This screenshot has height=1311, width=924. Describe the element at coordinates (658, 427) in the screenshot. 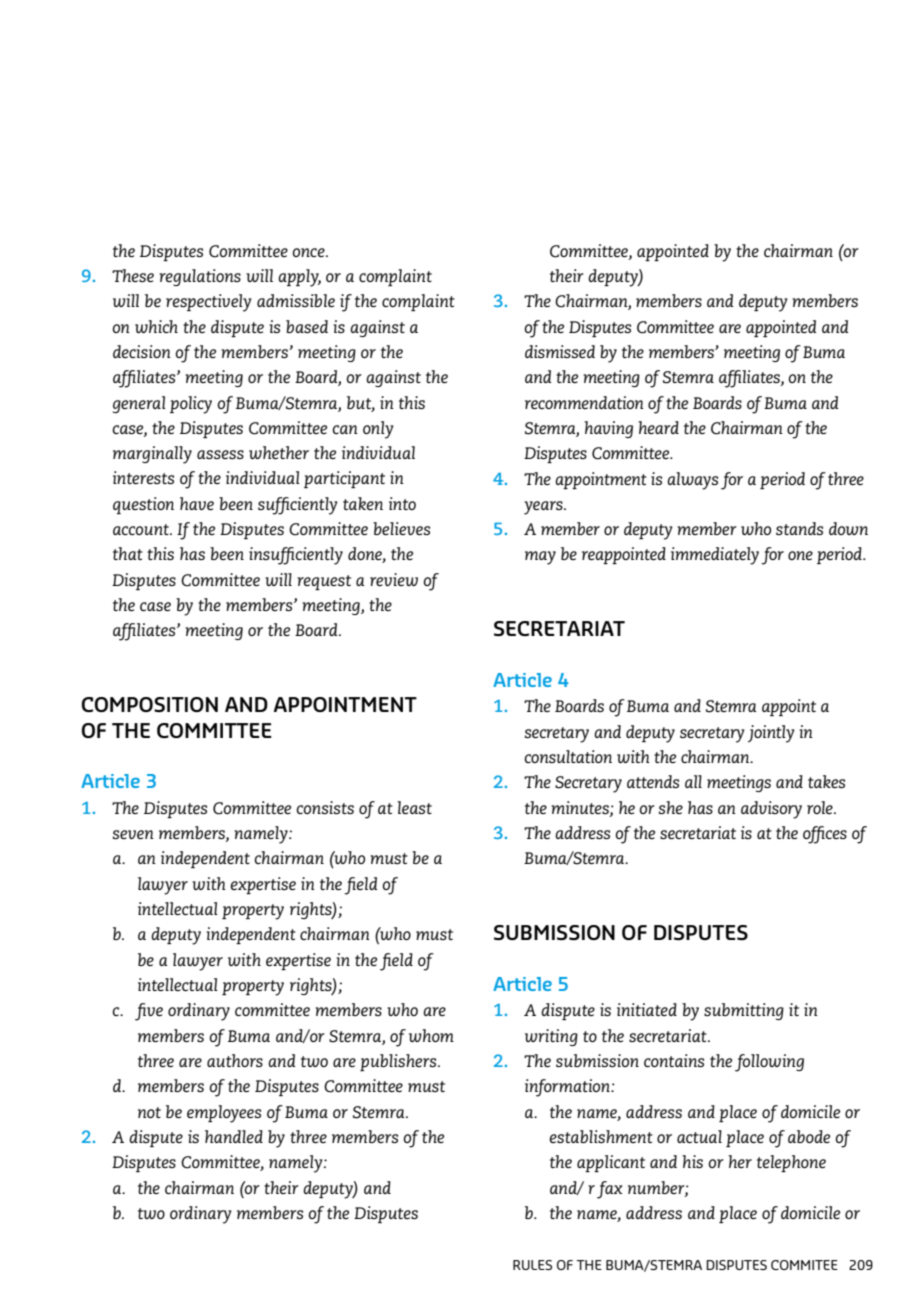

I see `heard` at that location.
